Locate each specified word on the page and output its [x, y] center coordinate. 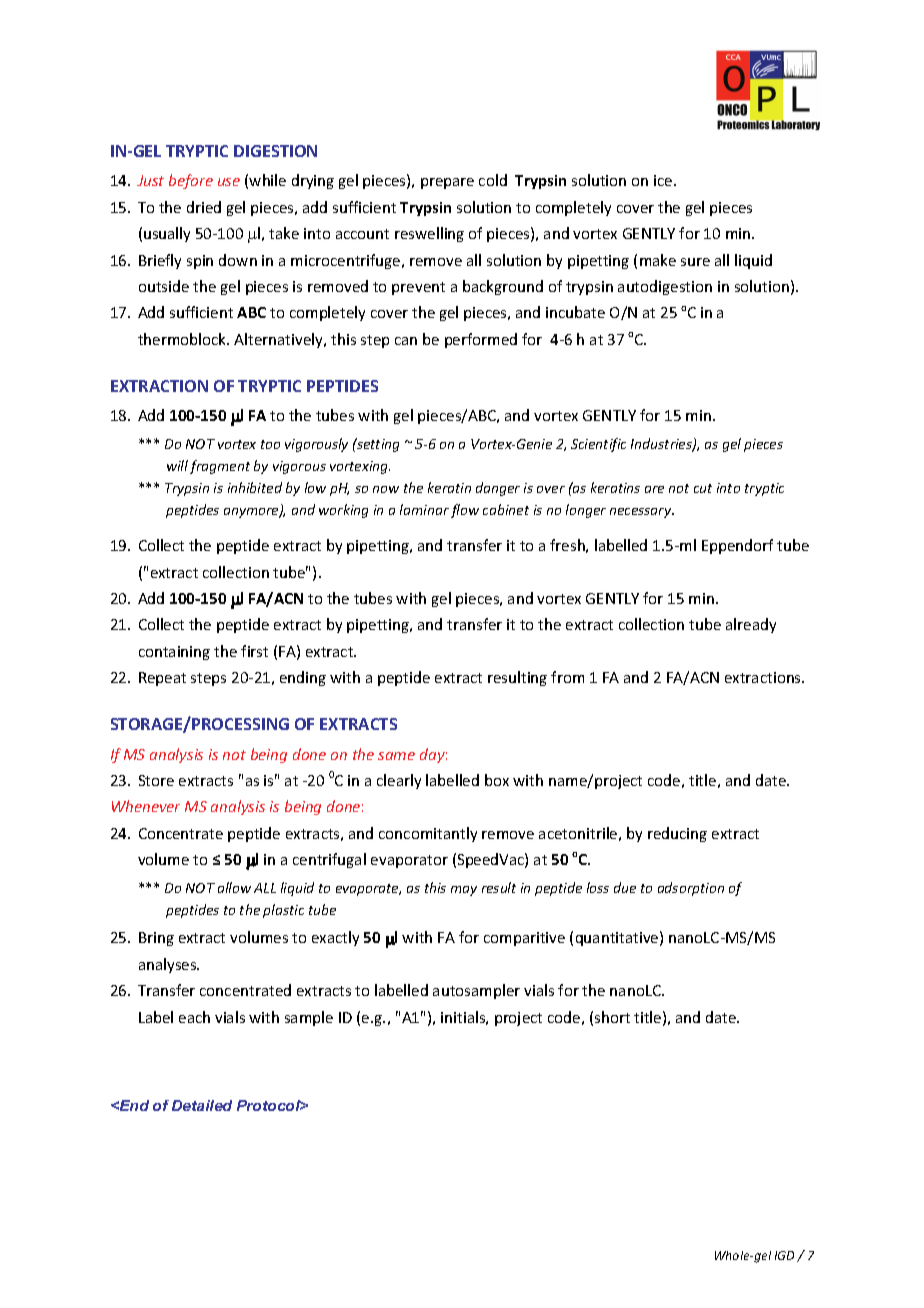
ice [664, 180]
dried [204, 207]
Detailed [202, 1105]
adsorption [691, 889]
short [612, 1017]
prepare [447, 183]
